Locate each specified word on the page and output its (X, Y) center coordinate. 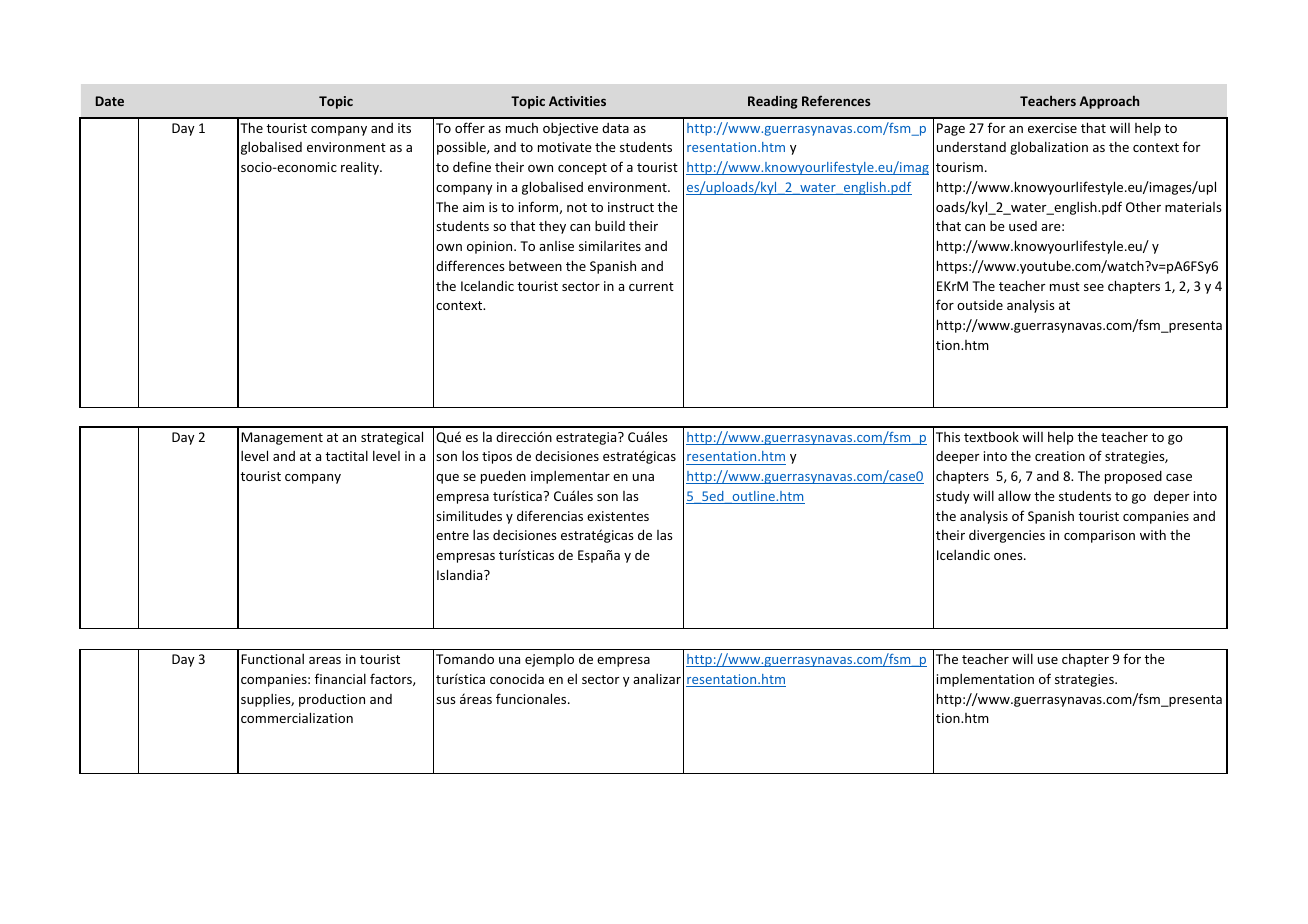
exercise (1052, 128)
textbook (991, 436)
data (615, 128)
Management (282, 438)
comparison (1099, 536)
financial (340, 678)
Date (110, 101)
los (470, 455)
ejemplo (549, 660)
